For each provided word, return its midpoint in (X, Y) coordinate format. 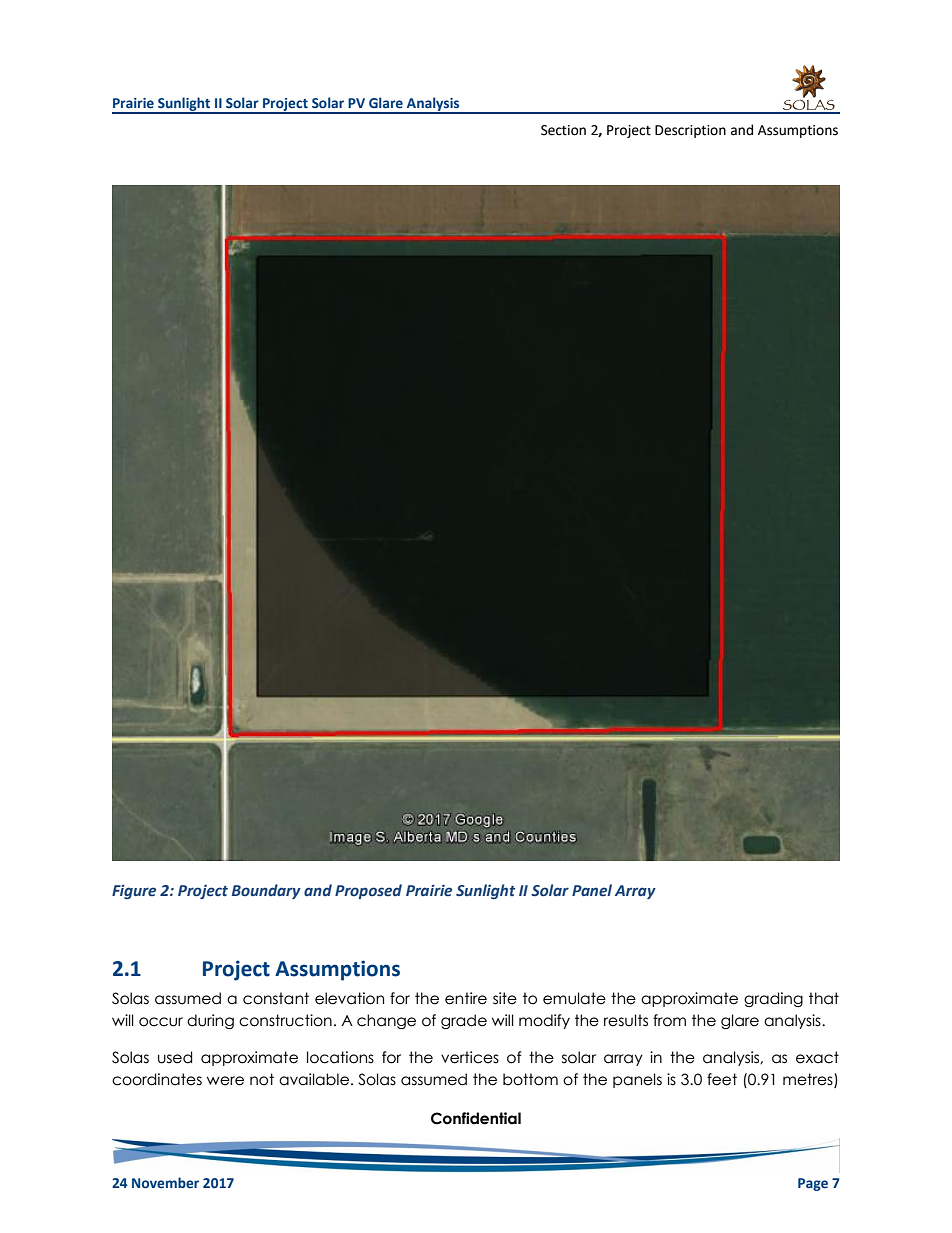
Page (813, 1184)
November (165, 1182)
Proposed (368, 891)
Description (690, 131)
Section (563, 130)
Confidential (476, 1118)
